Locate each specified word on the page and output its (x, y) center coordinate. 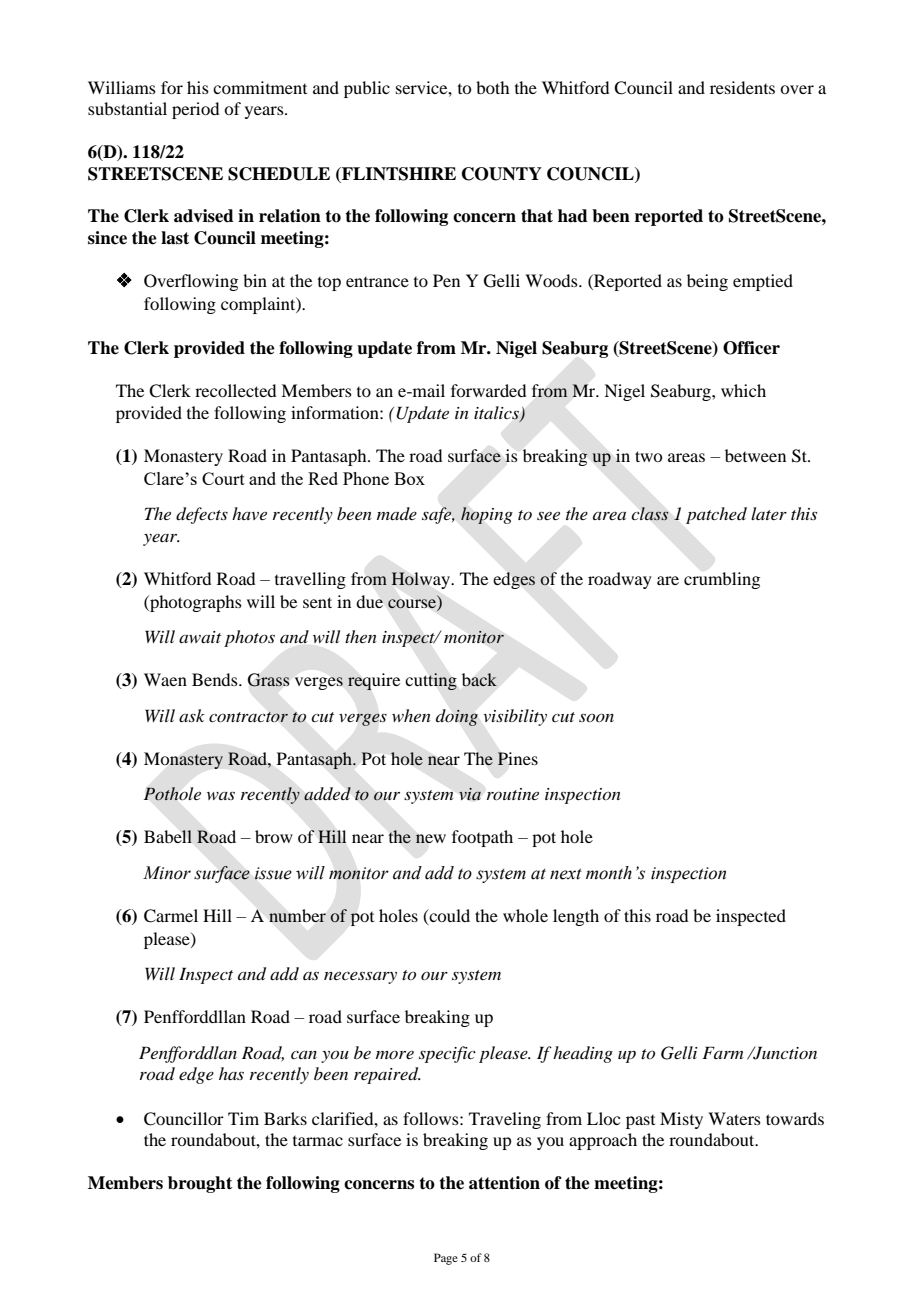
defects (202, 515)
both (492, 87)
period (195, 110)
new (431, 838)
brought (200, 1184)
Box (409, 478)
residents (742, 87)
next (566, 874)
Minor (167, 873)
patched (716, 515)
